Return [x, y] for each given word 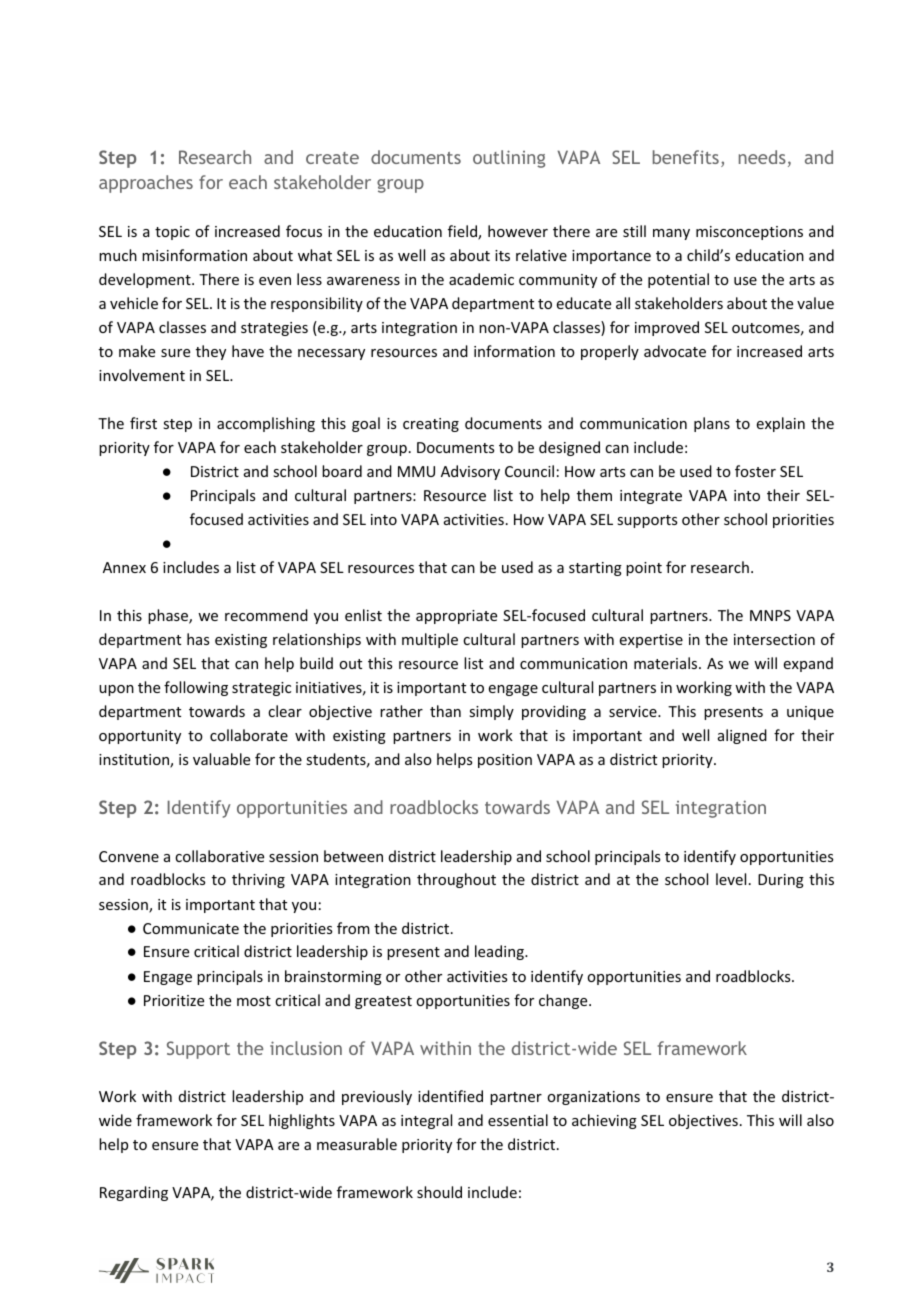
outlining [509, 159]
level [731, 879]
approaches [146, 184]
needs [762, 157]
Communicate [191, 928]
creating [431, 425]
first [143, 423]
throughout [456, 880]
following [196, 688]
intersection [774, 639]
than [445, 711]
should [439, 1192]
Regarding [134, 1193]
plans [712, 424]
